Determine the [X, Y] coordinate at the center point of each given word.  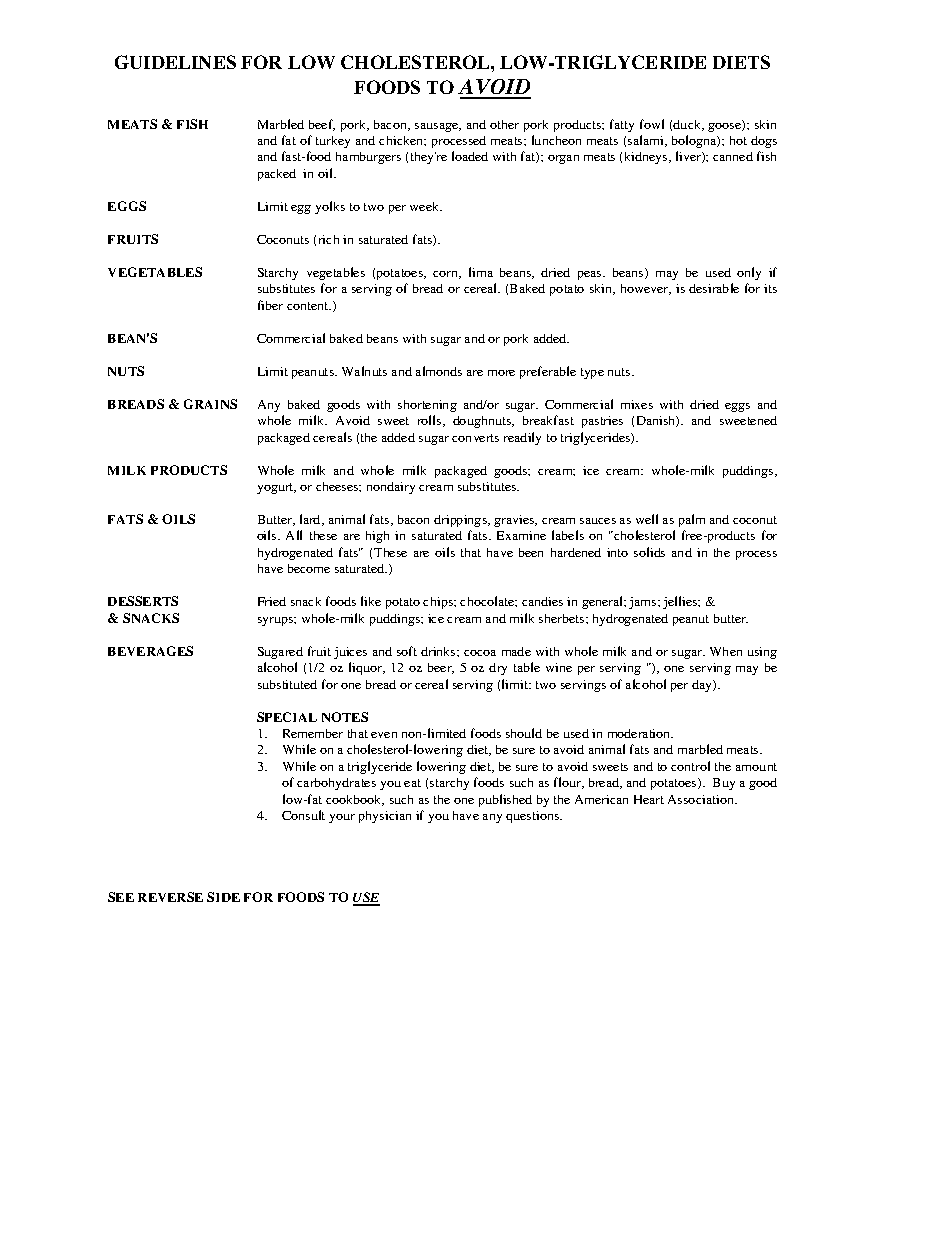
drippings [461, 521]
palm [692, 520]
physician [385, 817]
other [504, 124]
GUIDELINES [175, 62]
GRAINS [210, 404]
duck [688, 125]
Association [702, 799]
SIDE [223, 897]
